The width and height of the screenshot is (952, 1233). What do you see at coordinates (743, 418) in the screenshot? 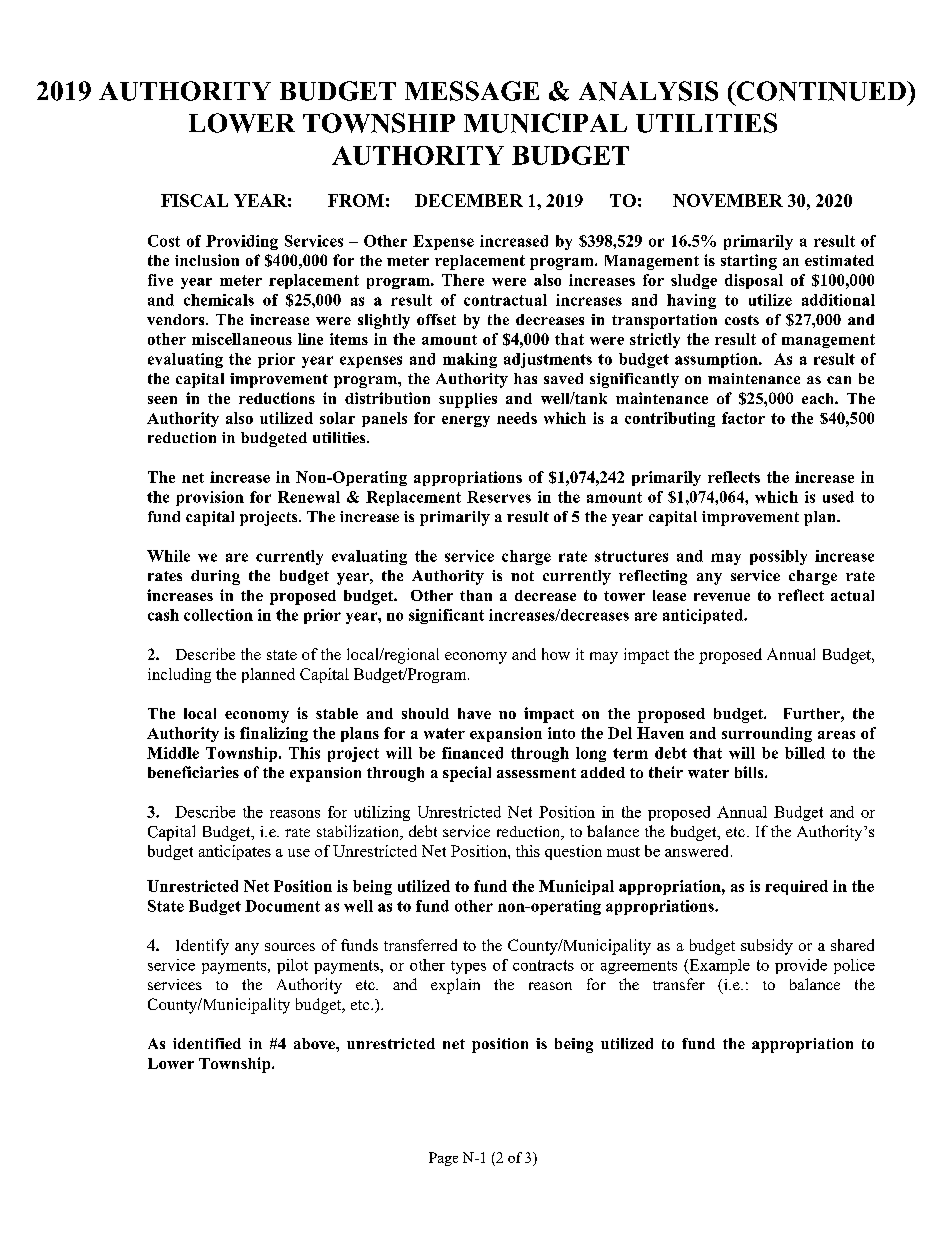
I see `factor` at bounding box center [743, 418].
